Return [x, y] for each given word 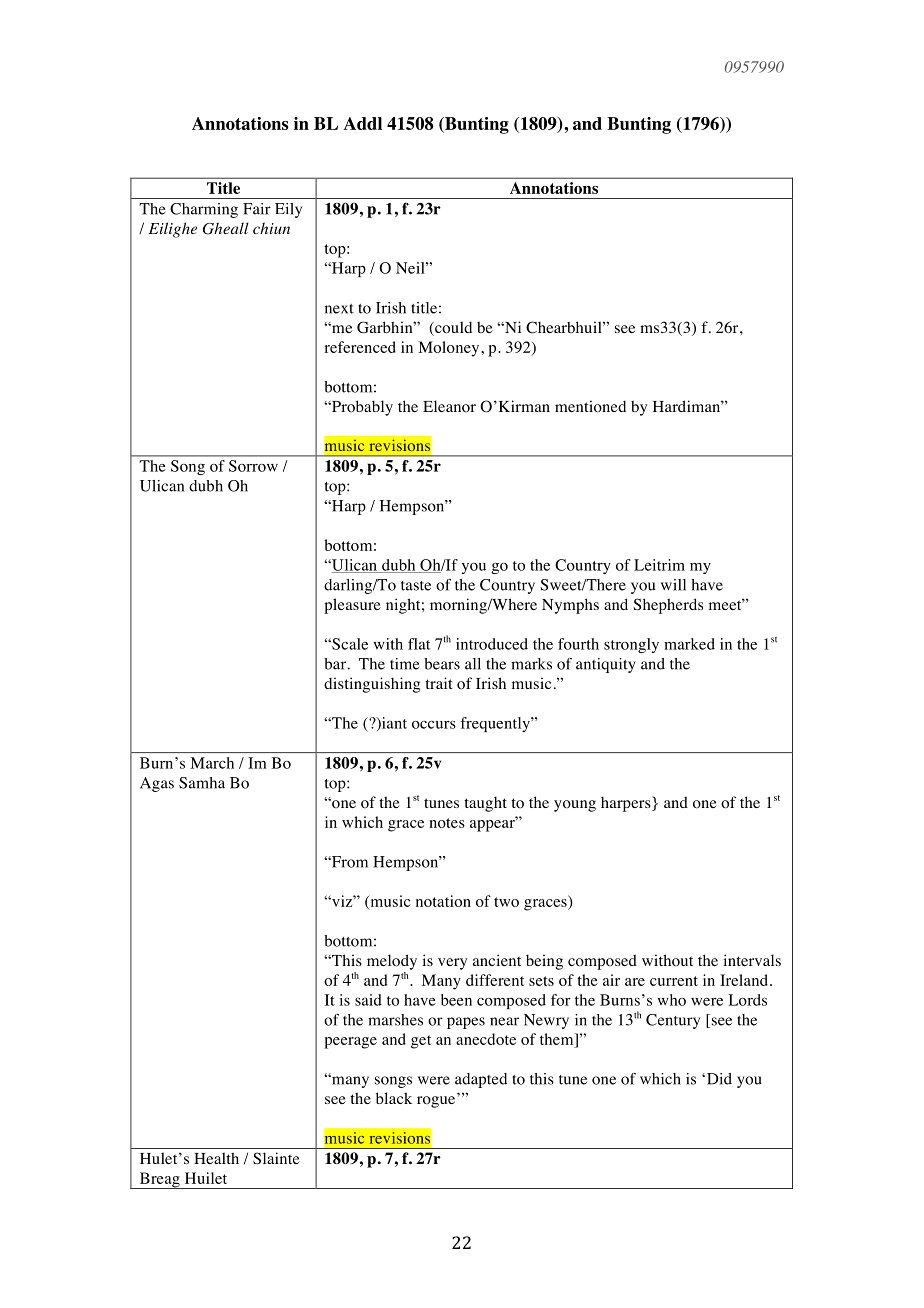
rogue [436, 1102]
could [452, 328]
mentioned [590, 406]
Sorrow [253, 466]
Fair [257, 209]
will [673, 585]
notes [447, 823]
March [212, 763]
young [575, 806]
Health [216, 1158]
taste [416, 586]
